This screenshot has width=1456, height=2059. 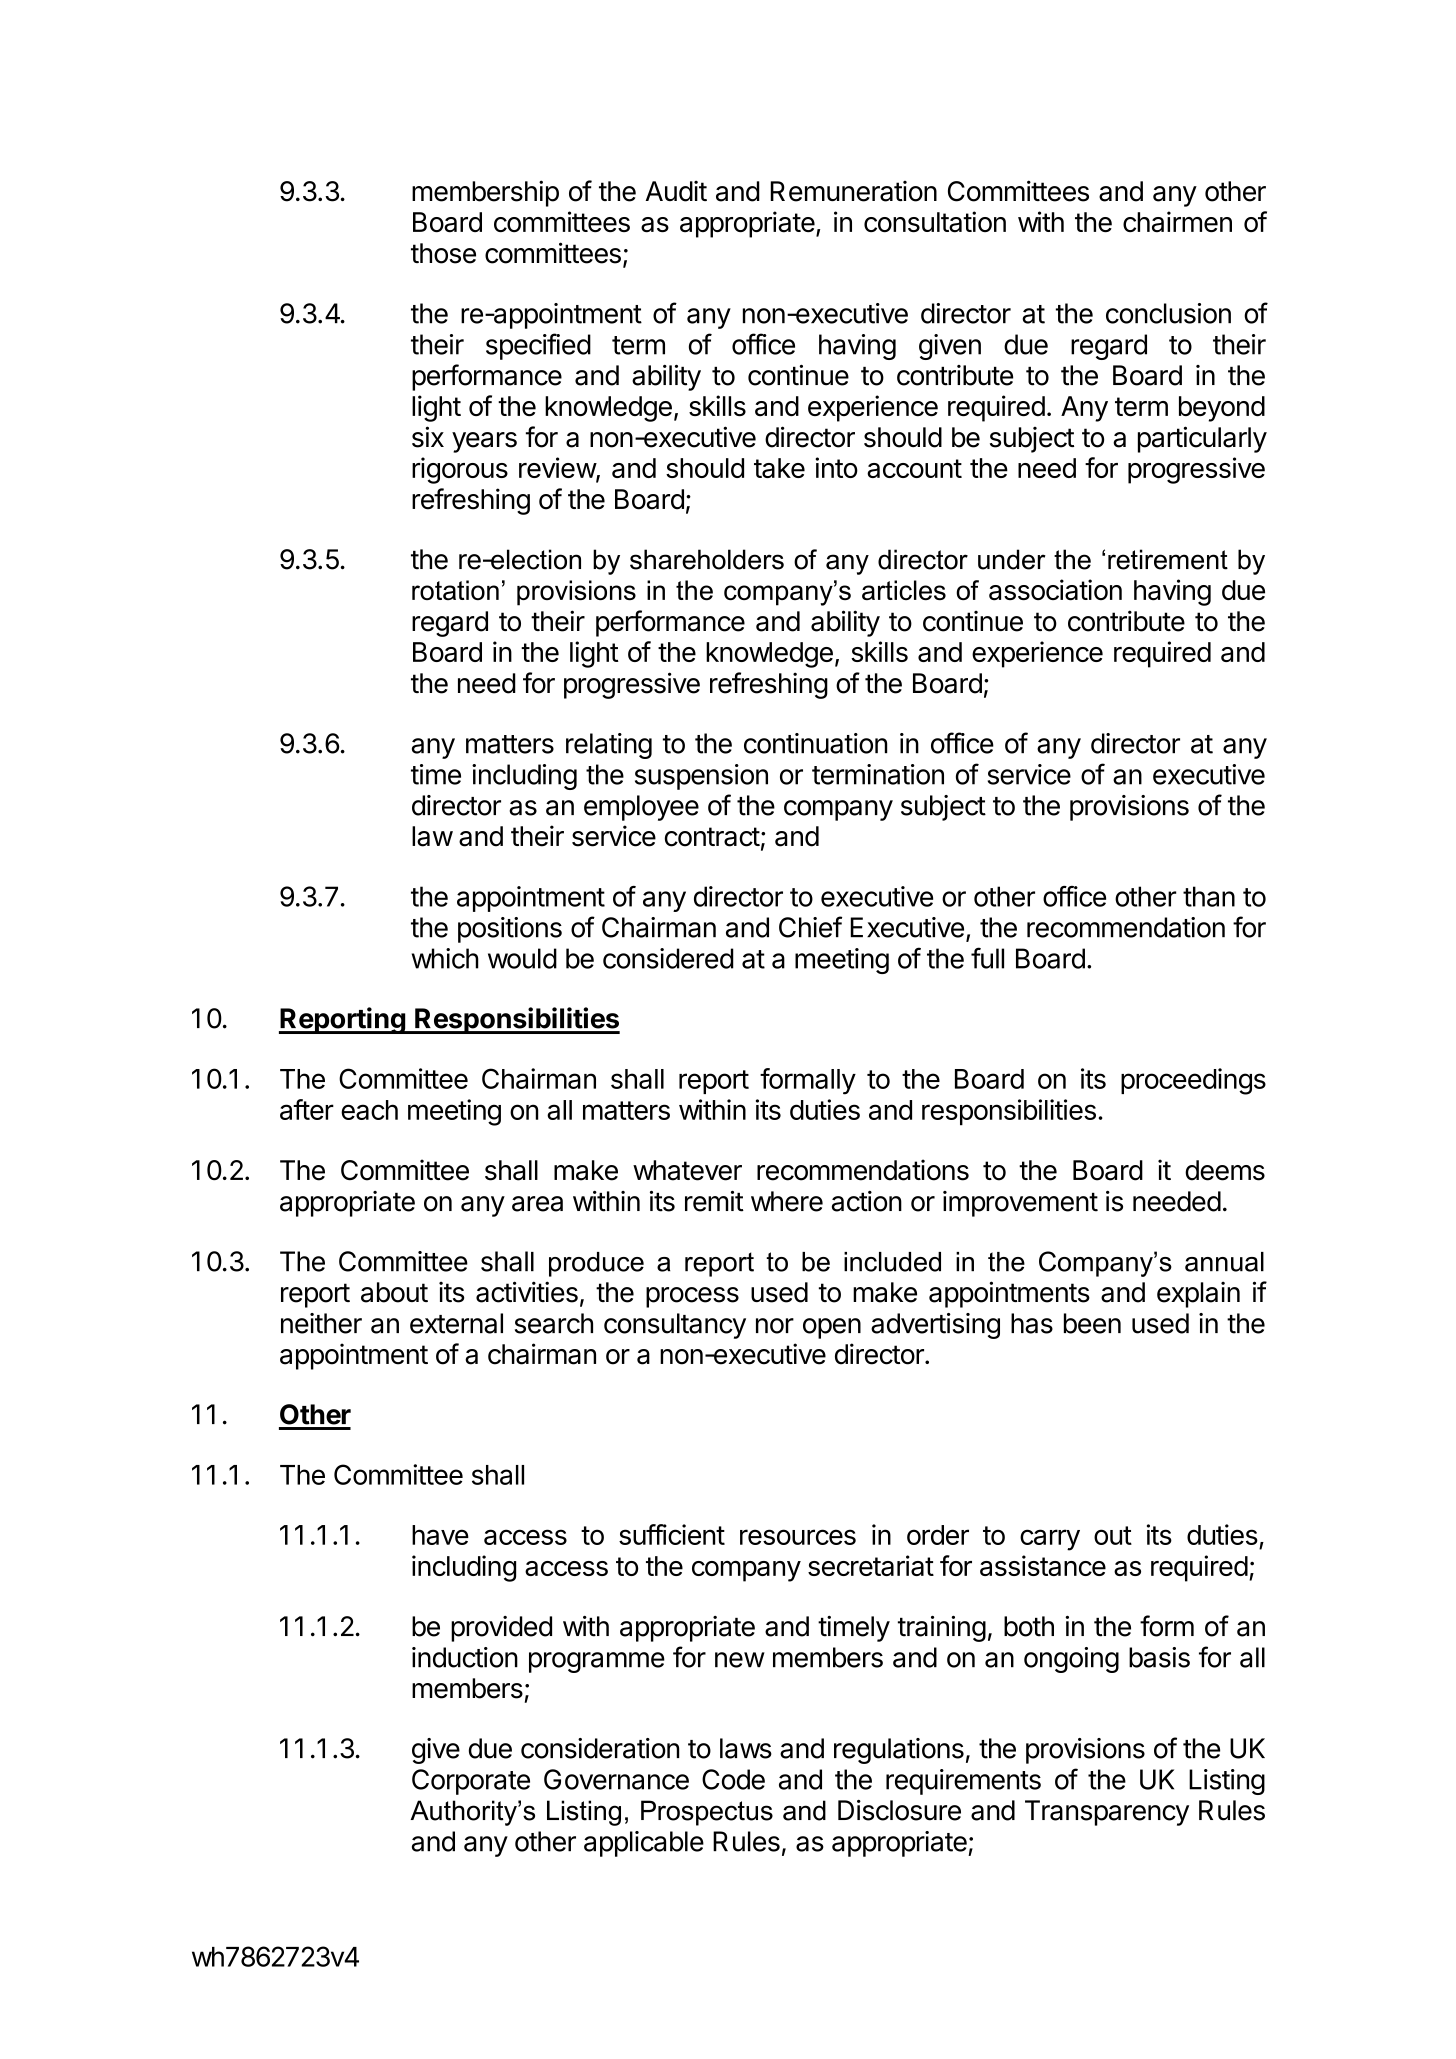 What do you see at coordinates (1107, 1813) in the screenshot?
I see `Transparency` at bounding box center [1107, 1813].
